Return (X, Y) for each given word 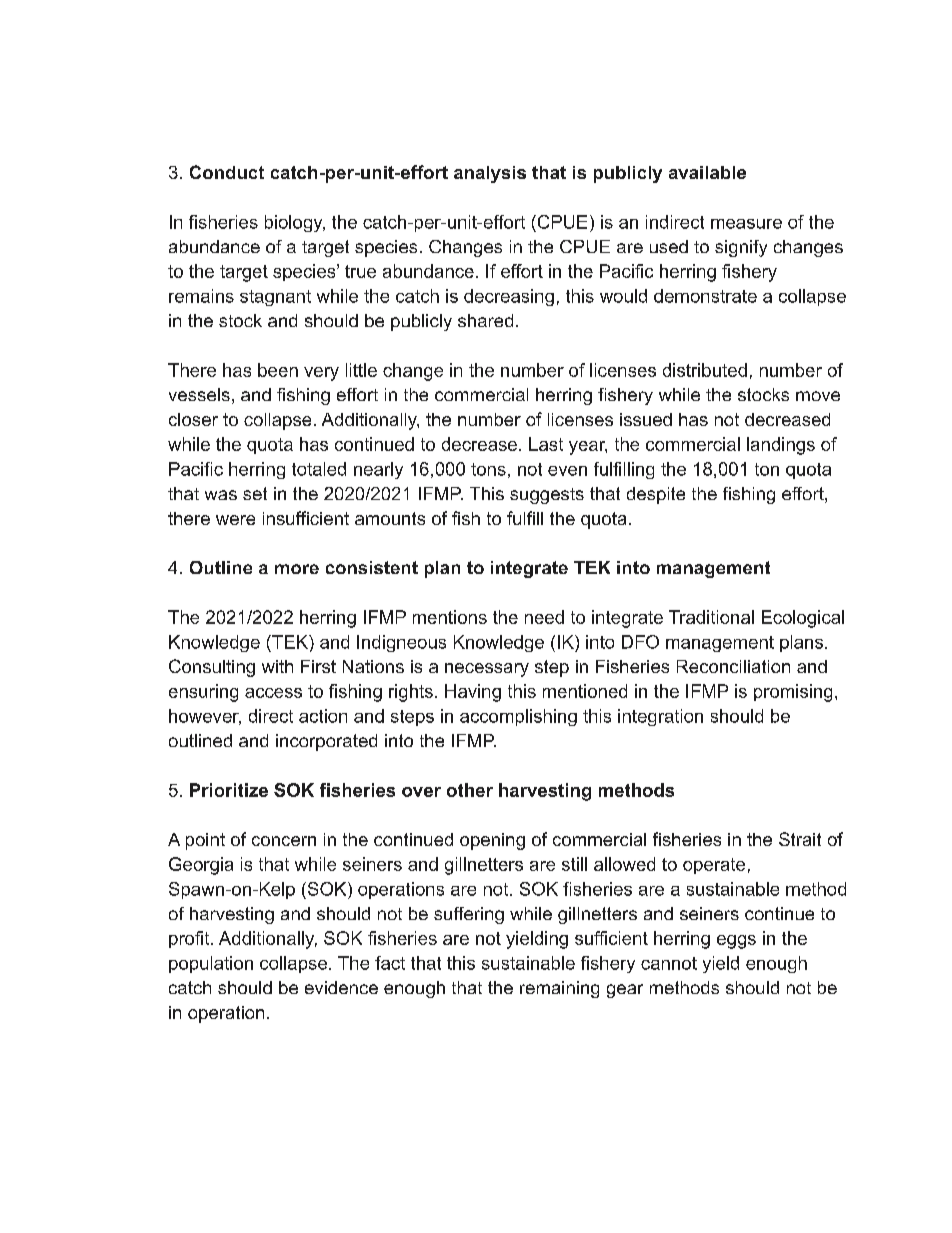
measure (746, 224)
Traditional (711, 617)
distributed (705, 370)
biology (295, 223)
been (278, 370)
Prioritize (229, 790)
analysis (490, 174)
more (297, 569)
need (544, 617)
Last (546, 444)
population (211, 964)
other (470, 790)
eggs (736, 942)
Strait (800, 839)
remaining (559, 989)
